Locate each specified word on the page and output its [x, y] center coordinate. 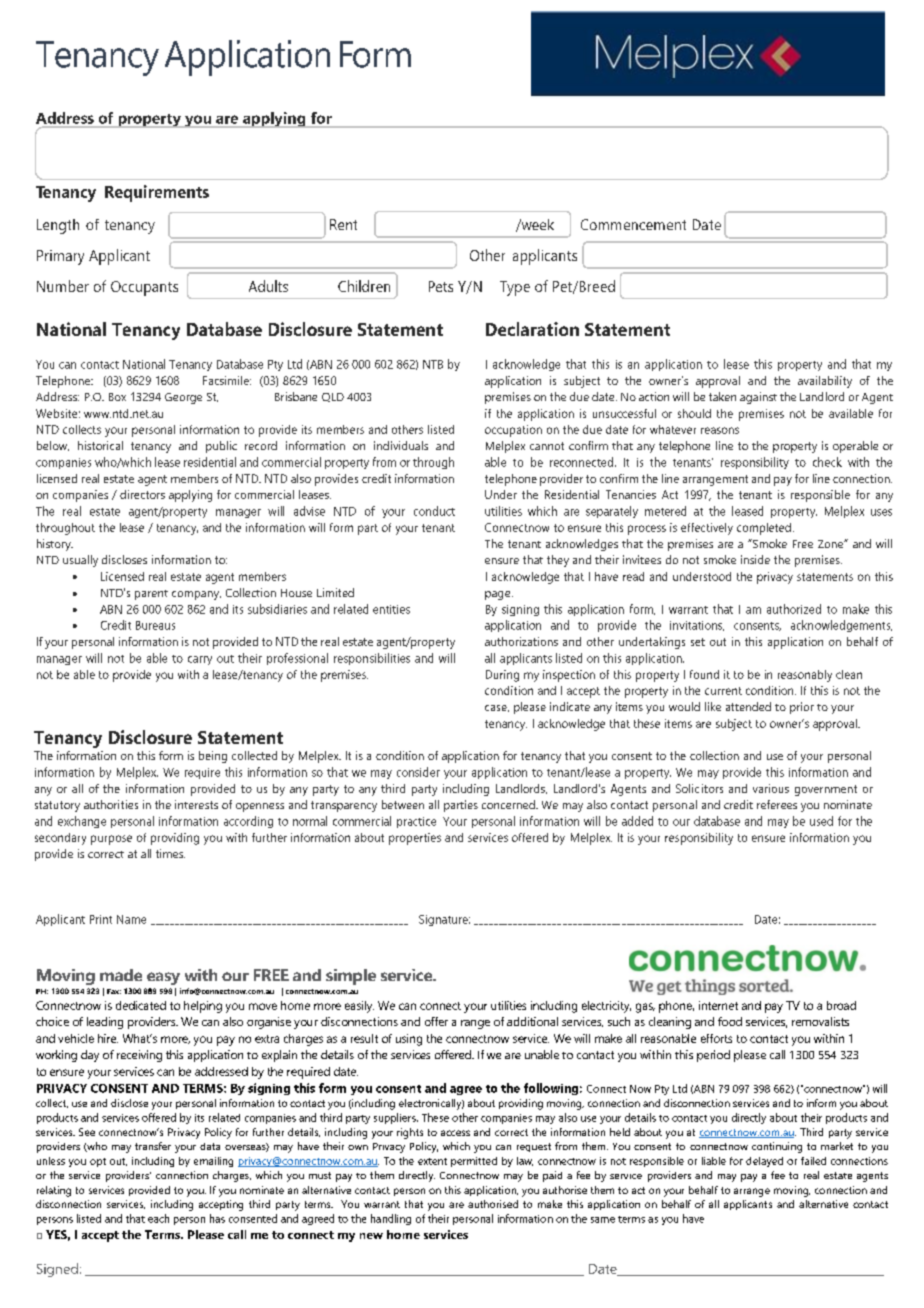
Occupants [144, 288]
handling [391, 1219]
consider [418, 772]
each [158, 1218]
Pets [441, 286]
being [213, 757]
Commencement [633, 224]
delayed [764, 1162]
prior [802, 708]
